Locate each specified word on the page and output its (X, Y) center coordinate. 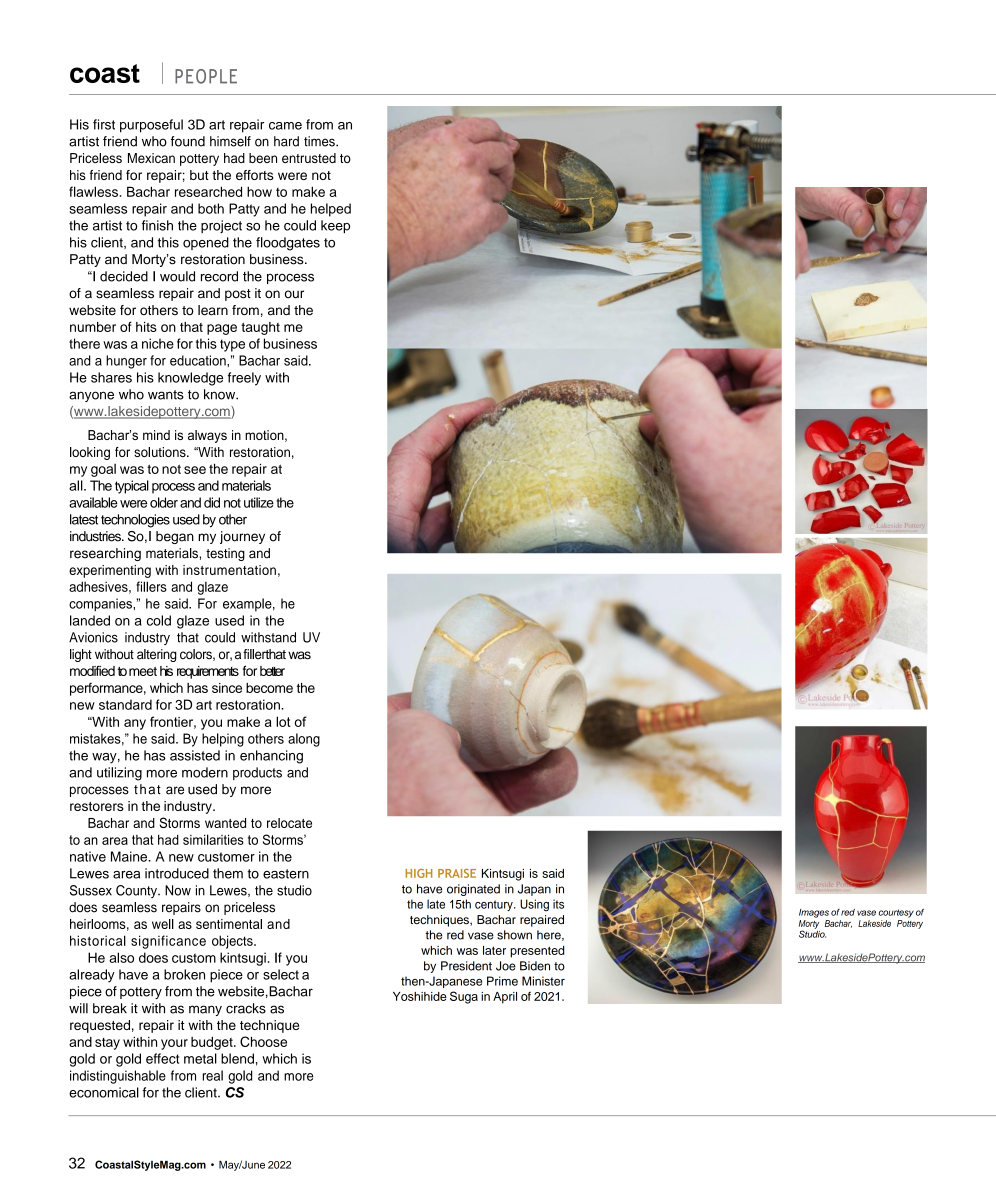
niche (158, 343)
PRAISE (457, 873)
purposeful (151, 126)
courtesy (896, 913)
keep (335, 226)
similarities (213, 839)
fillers (151, 586)
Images (814, 913)
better (272, 671)
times (320, 141)
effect (162, 1058)
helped (331, 210)
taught (260, 328)
